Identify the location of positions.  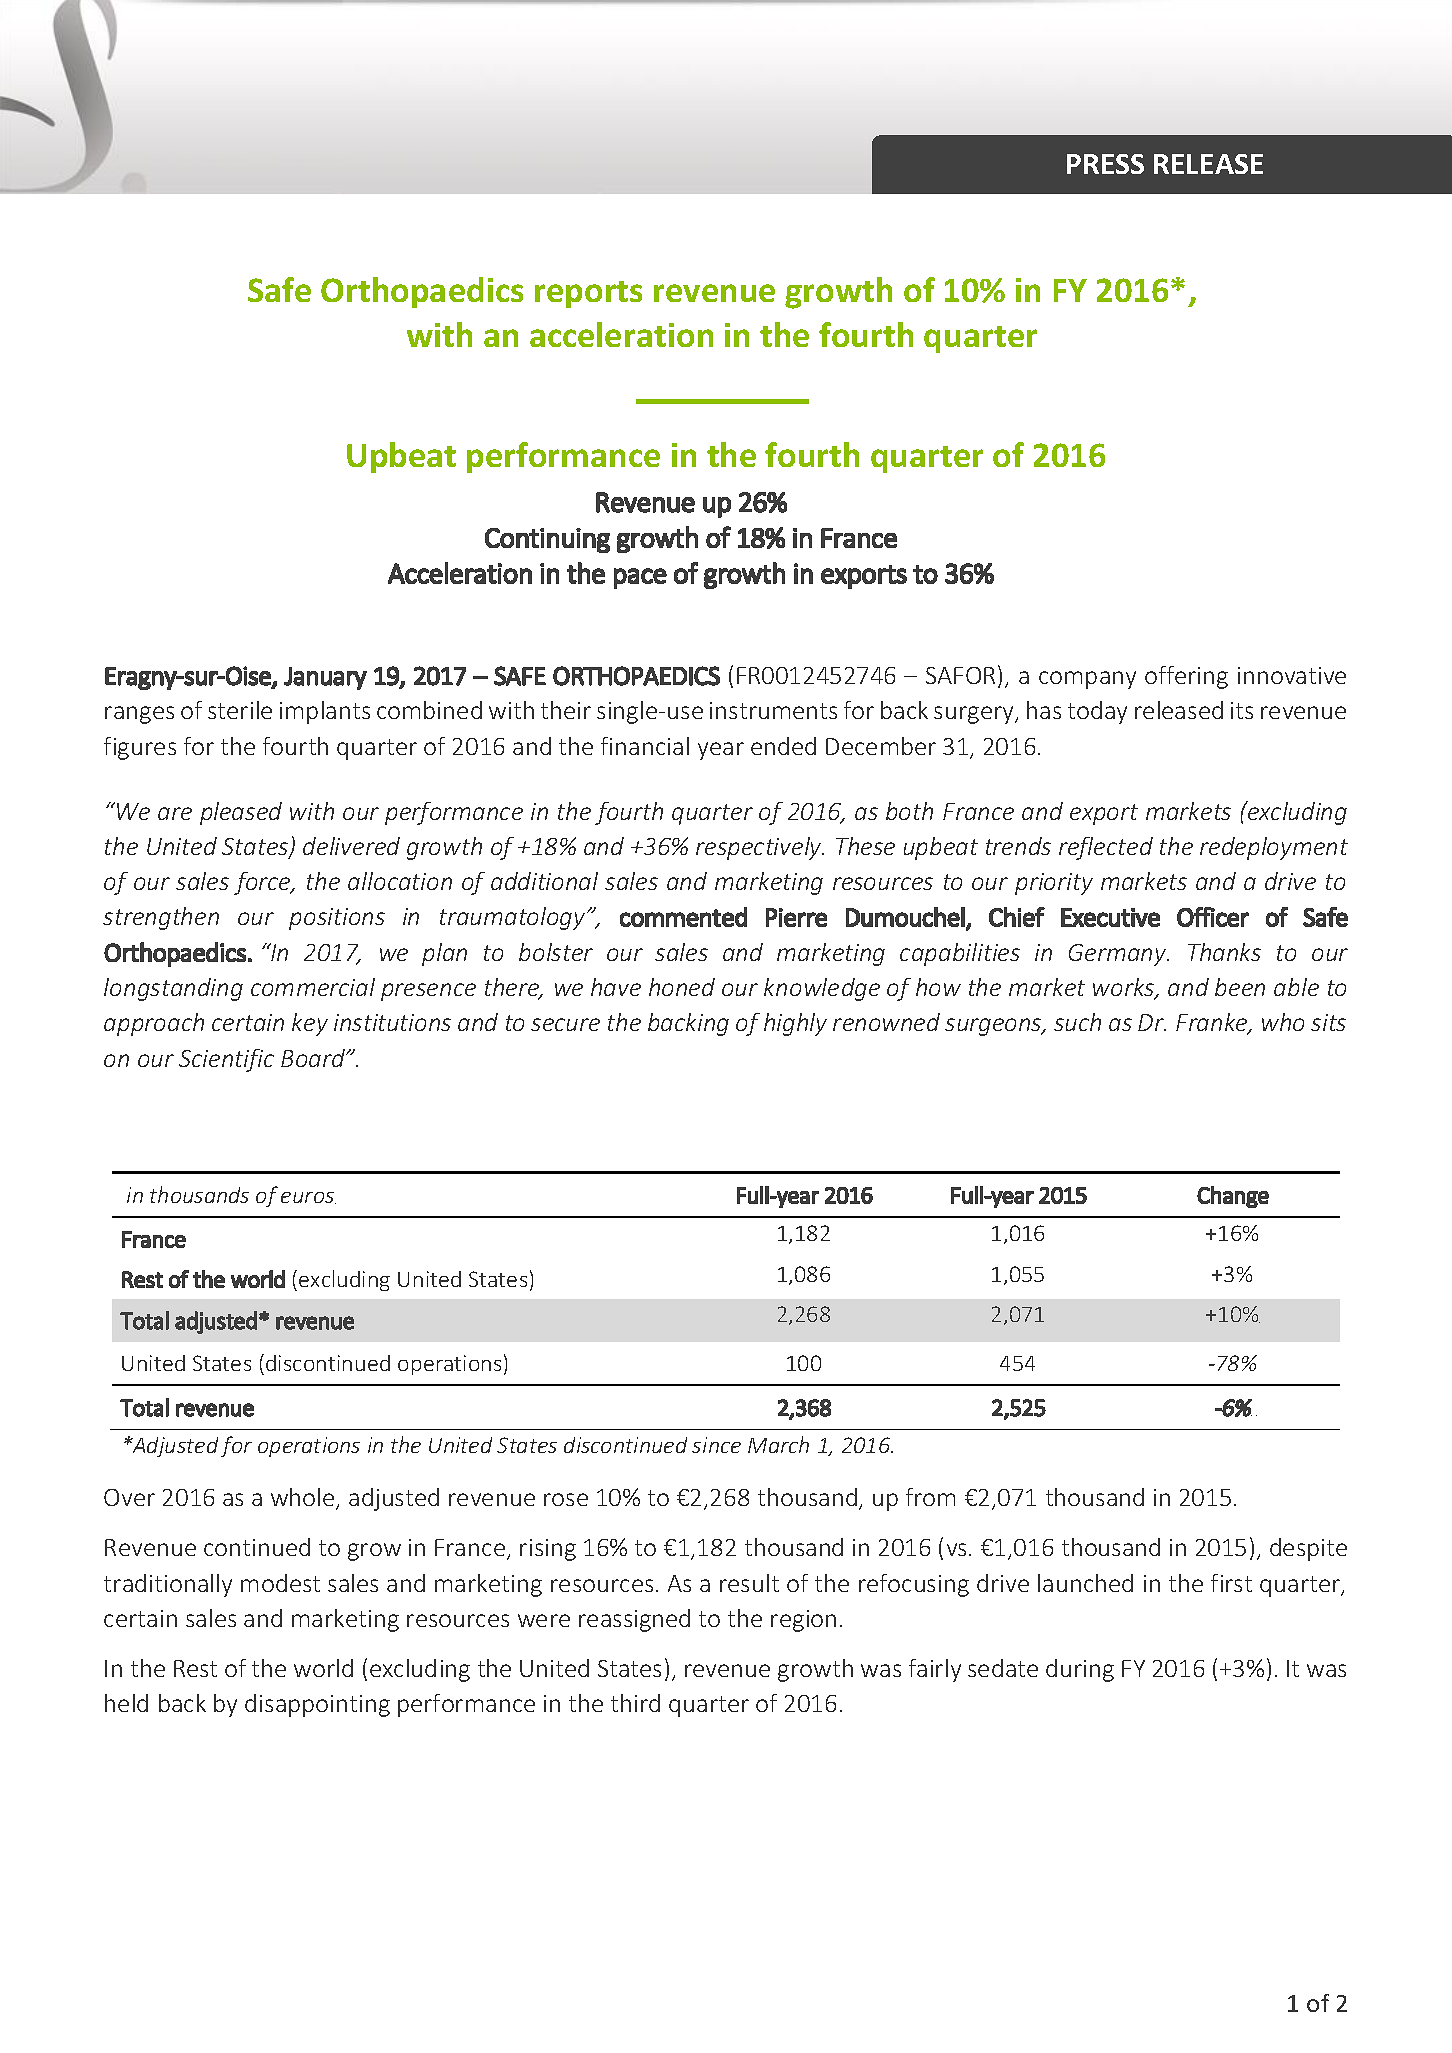
(337, 919).
